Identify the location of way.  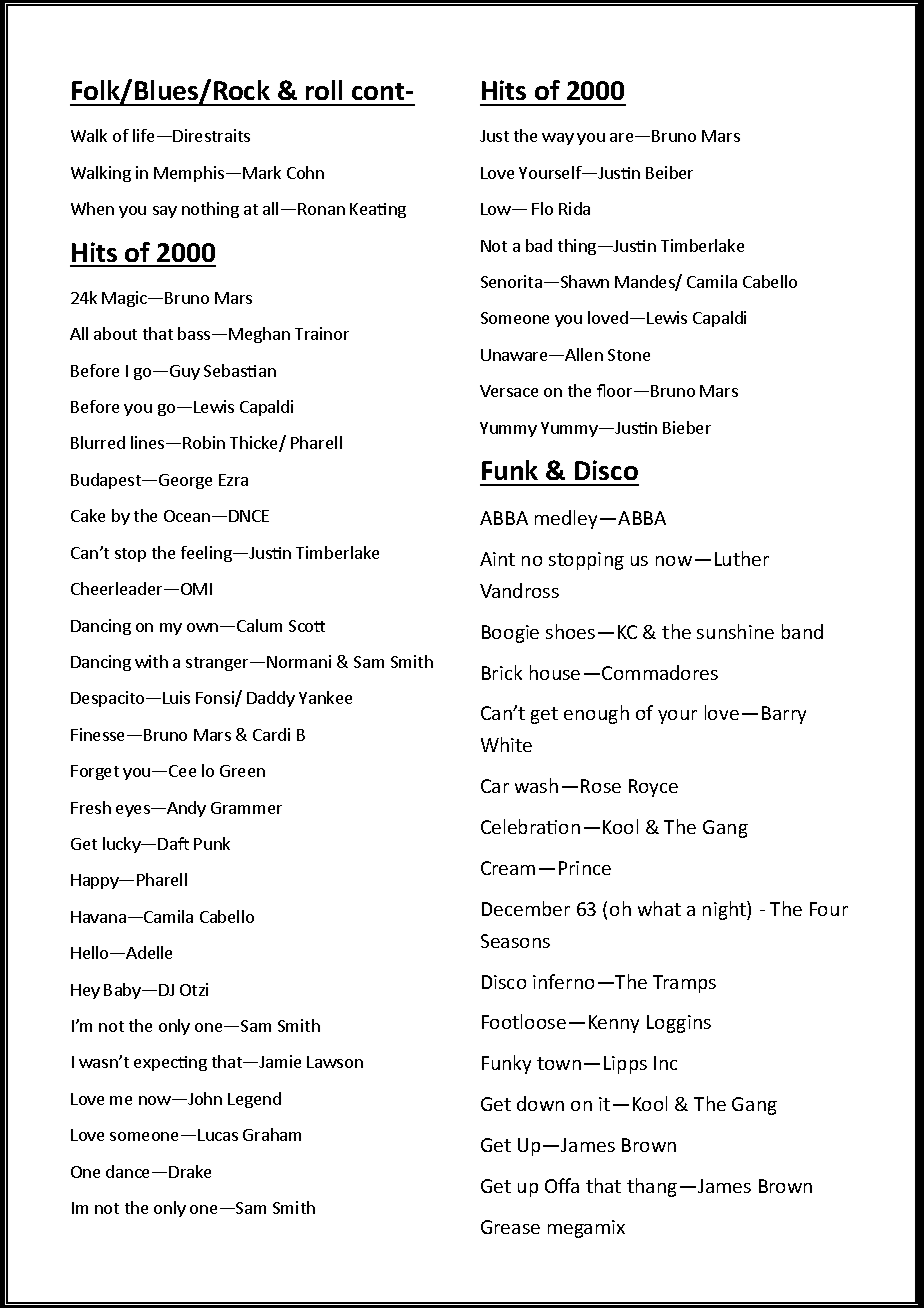
(558, 139).
